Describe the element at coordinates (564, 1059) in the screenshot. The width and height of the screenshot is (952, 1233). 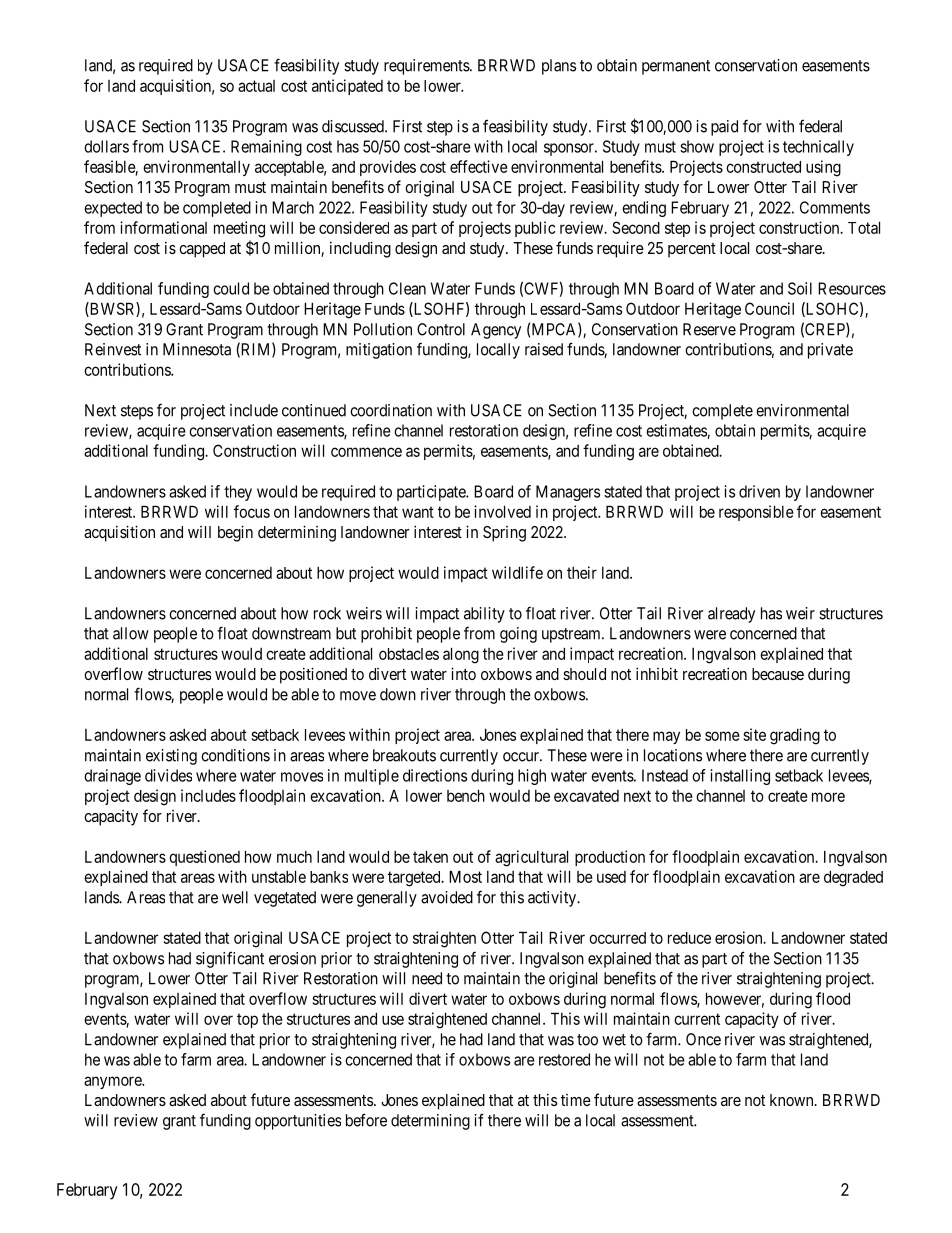
I see `restored` at that location.
